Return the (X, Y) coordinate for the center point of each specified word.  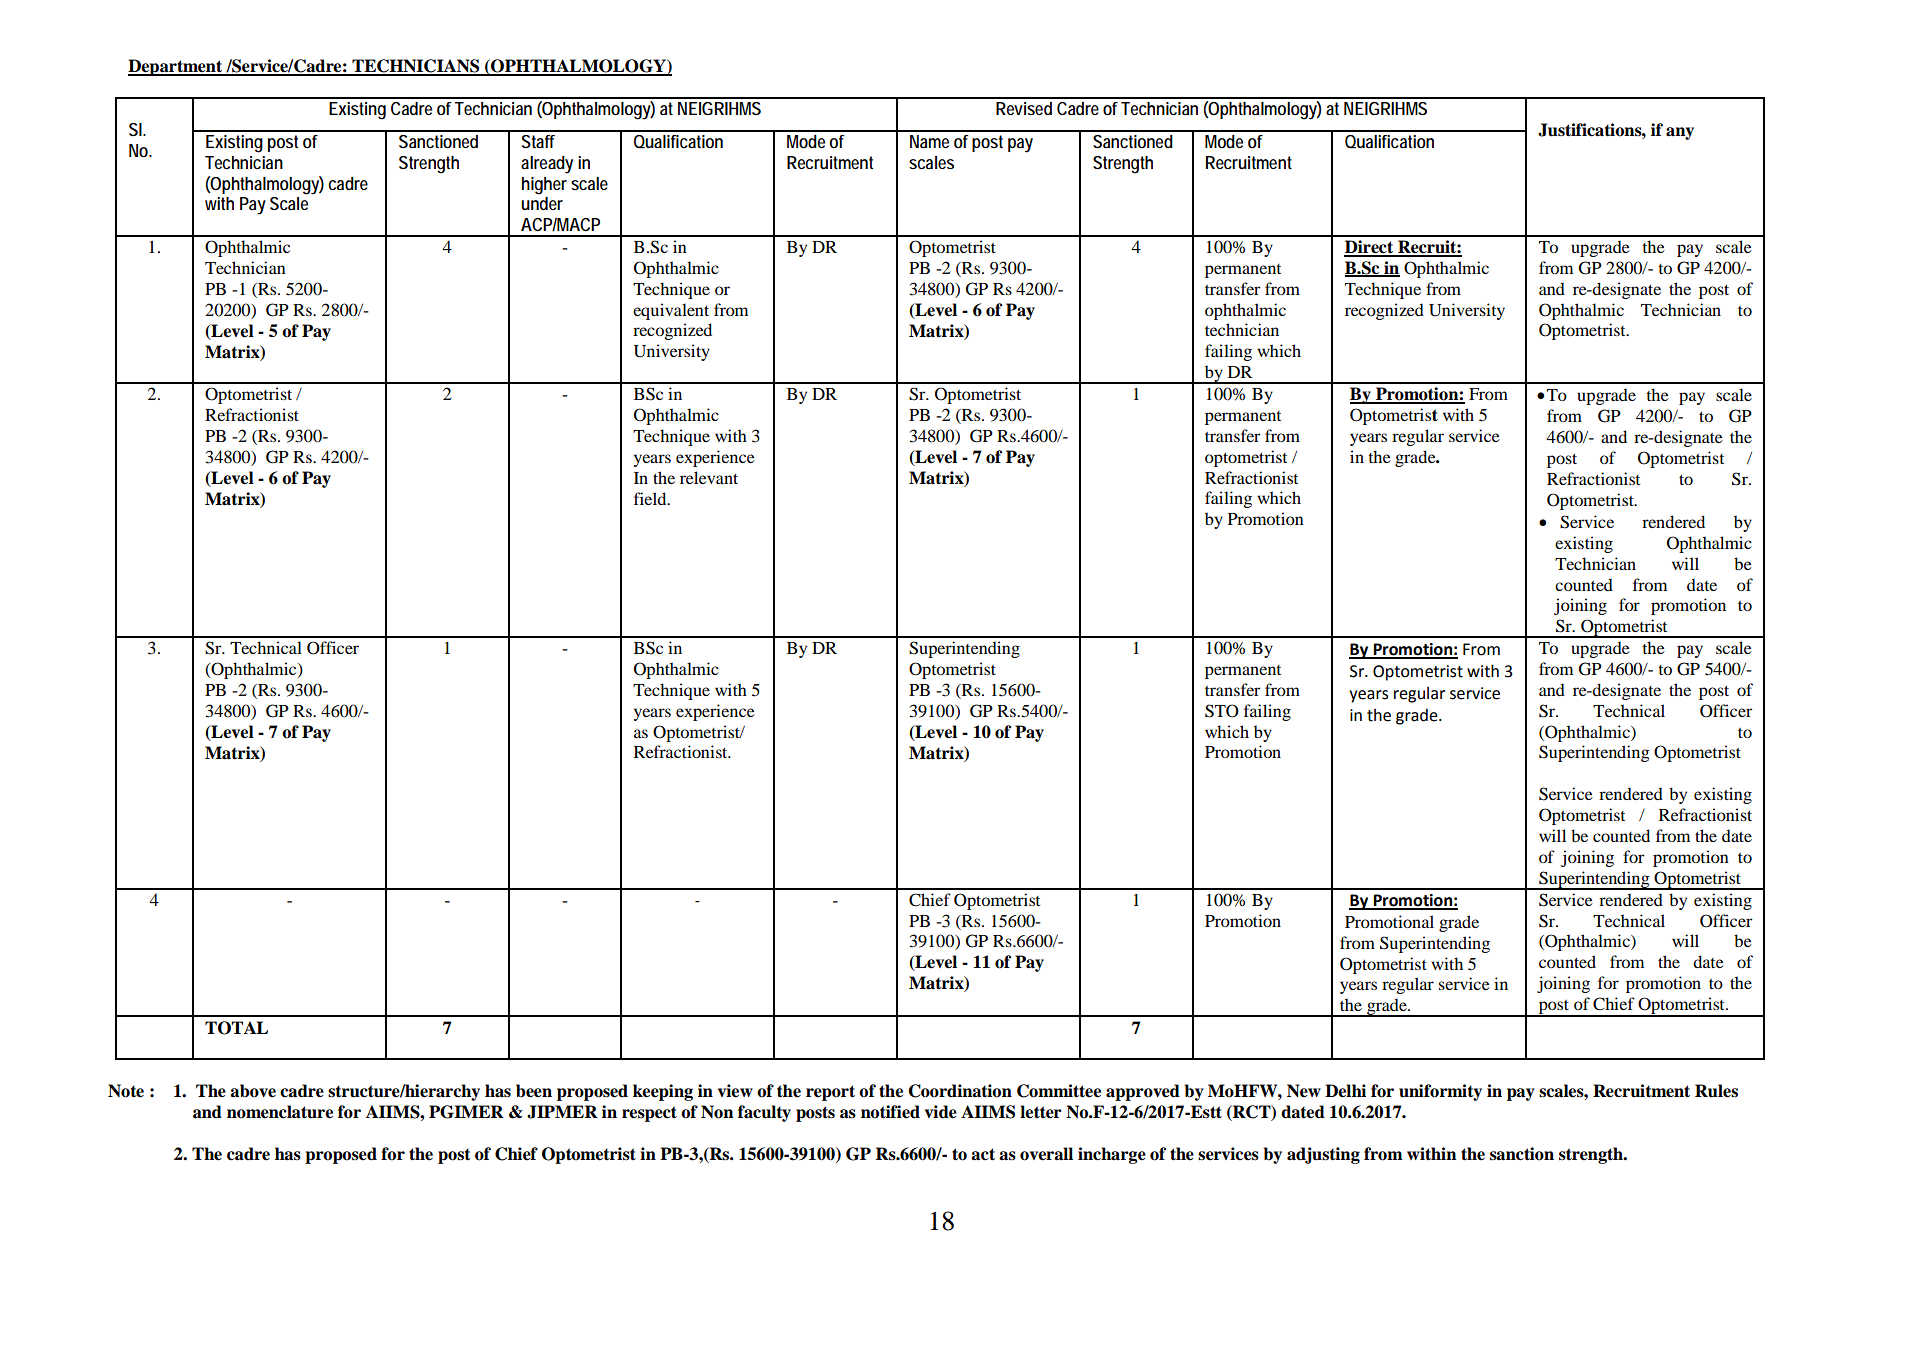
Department (176, 67)
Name (929, 141)
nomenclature (280, 1112)
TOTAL (236, 1028)
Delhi (1345, 1091)
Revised (1024, 108)
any (1680, 133)
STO (1222, 711)
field (651, 498)
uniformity (1440, 1092)
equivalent (671, 311)
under (542, 203)
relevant (709, 477)
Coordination (960, 1091)
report (830, 1093)
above (253, 1091)
